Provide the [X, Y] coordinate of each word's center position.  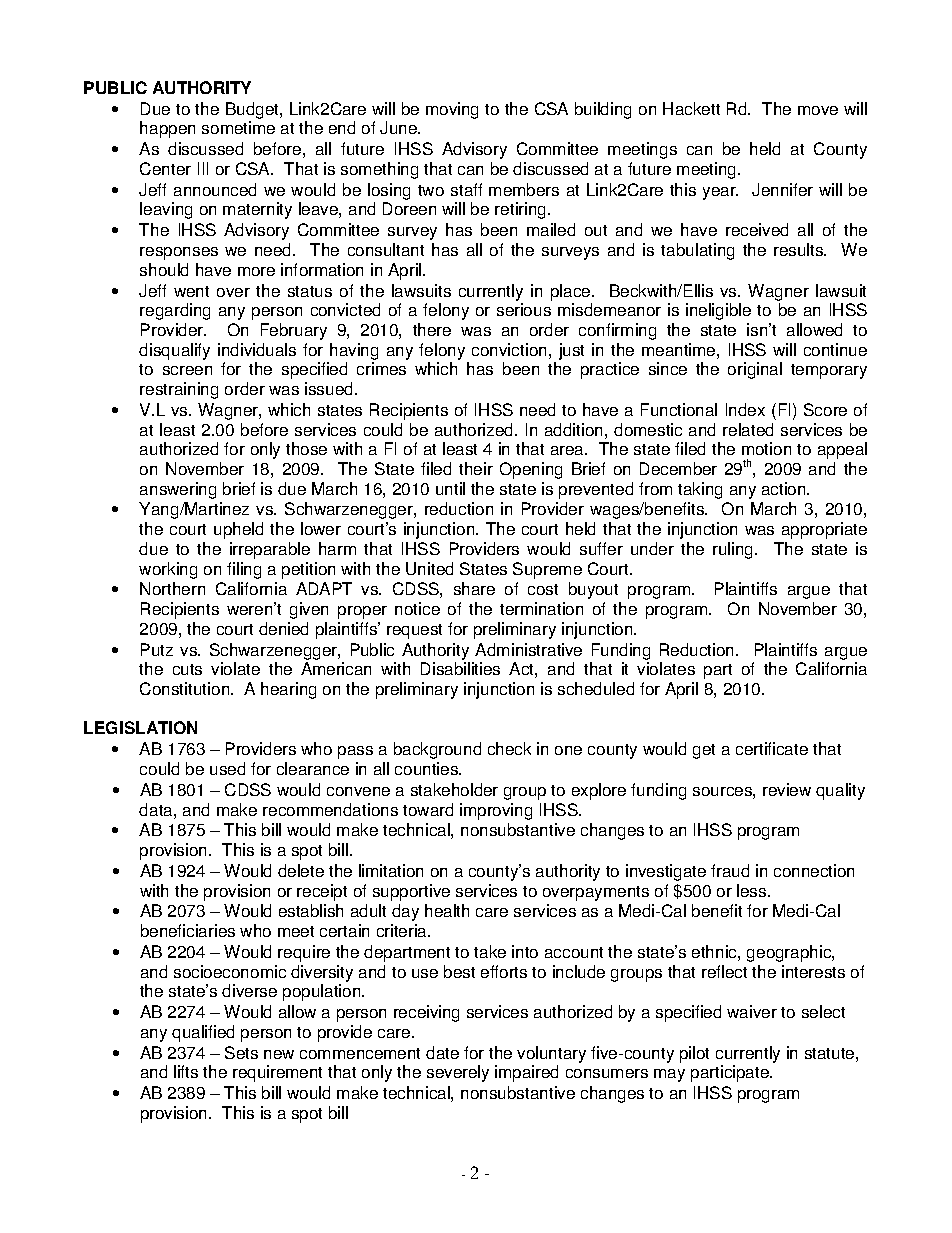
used [227, 768]
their [476, 468]
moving [452, 110]
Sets [241, 1052]
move [818, 110]
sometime [238, 127]
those [306, 448]
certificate [772, 748]
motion [766, 448]
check [509, 748]
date [442, 1052]
